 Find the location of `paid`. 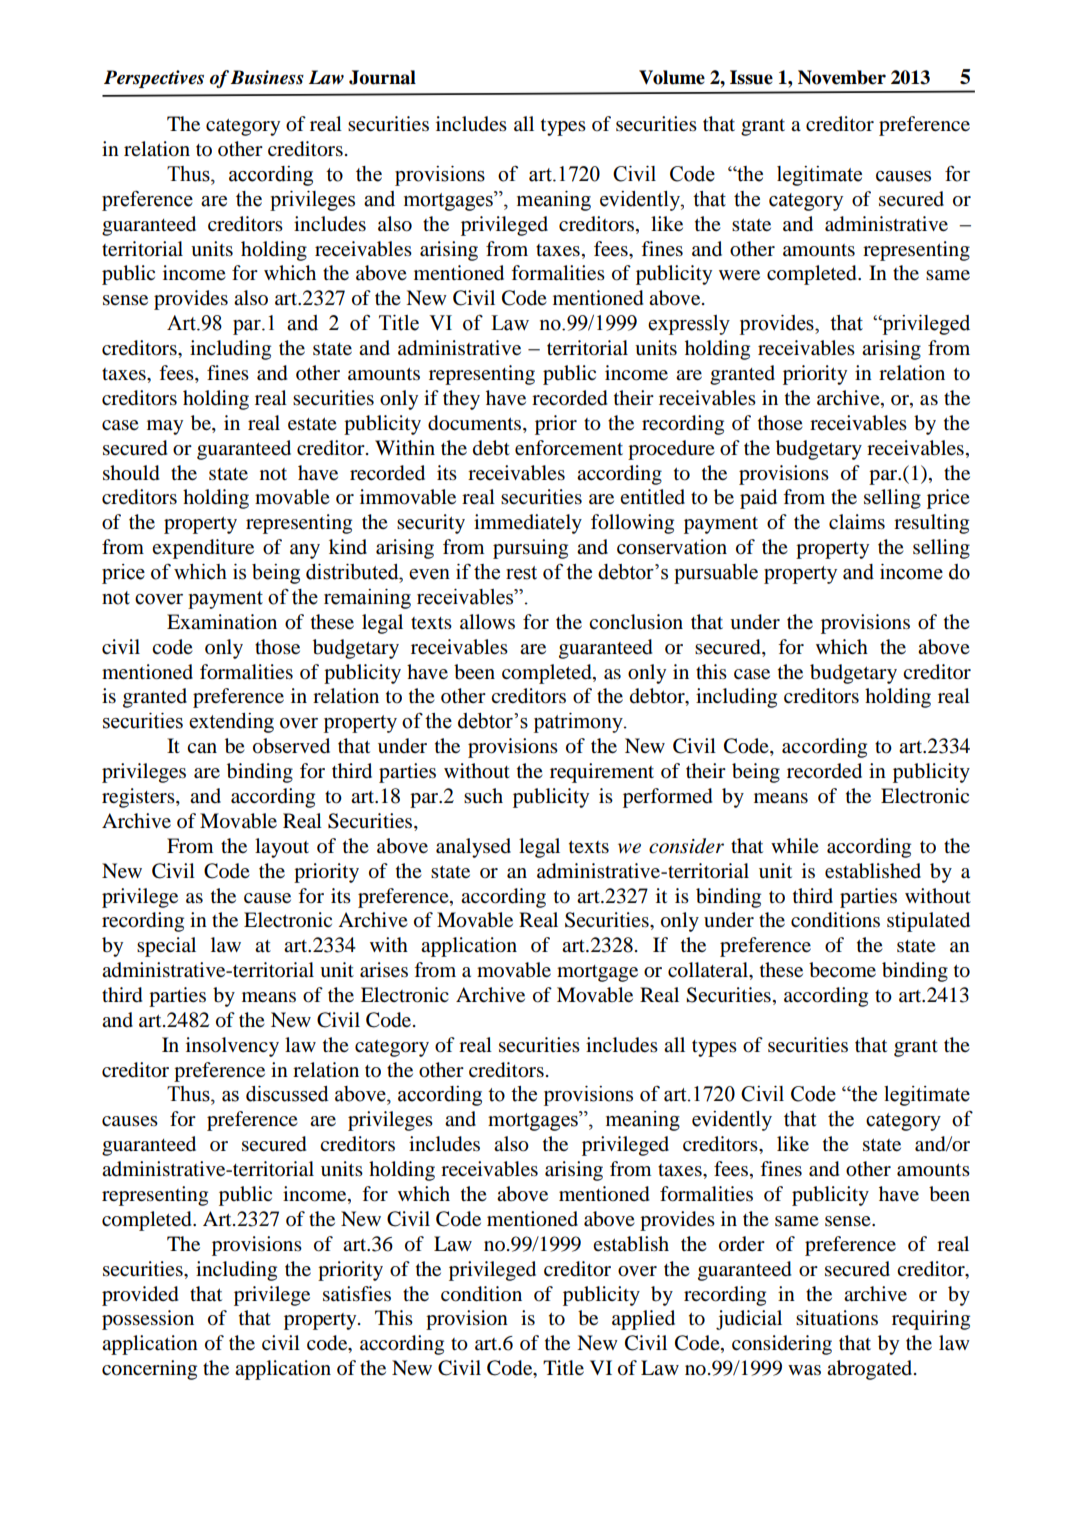

paid is located at coordinates (758, 499).
